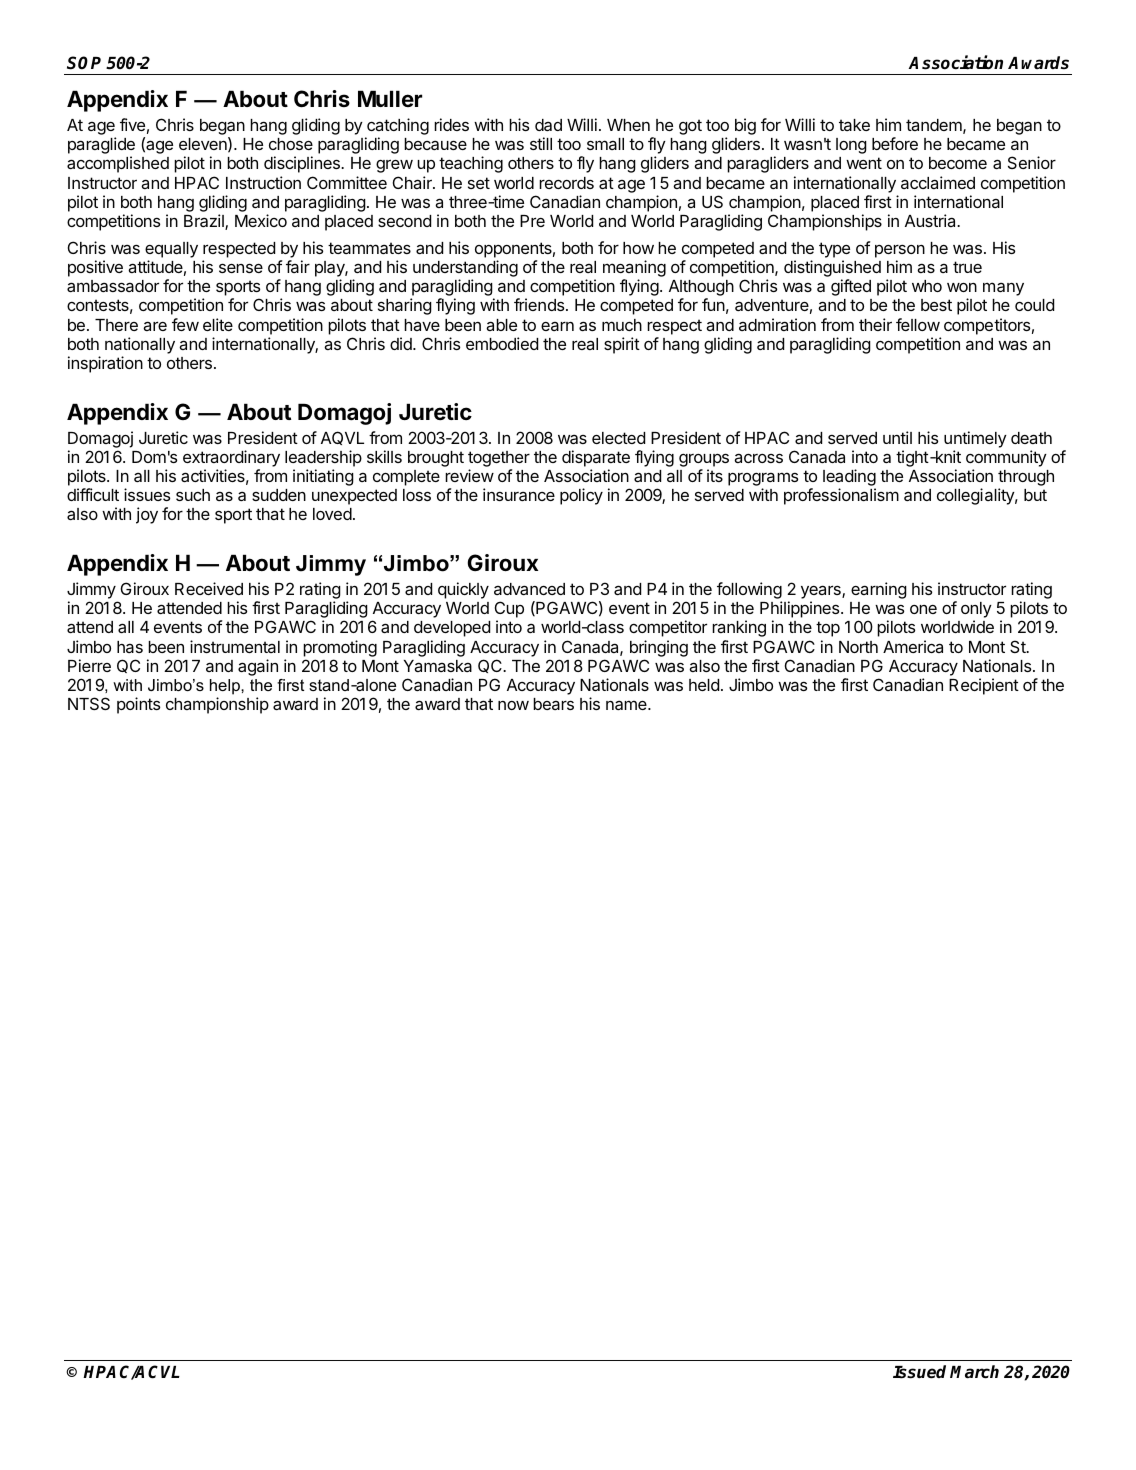 This page has height=1470, width=1136. Describe the element at coordinates (974, 1372) in the page. I see `March` at that location.
